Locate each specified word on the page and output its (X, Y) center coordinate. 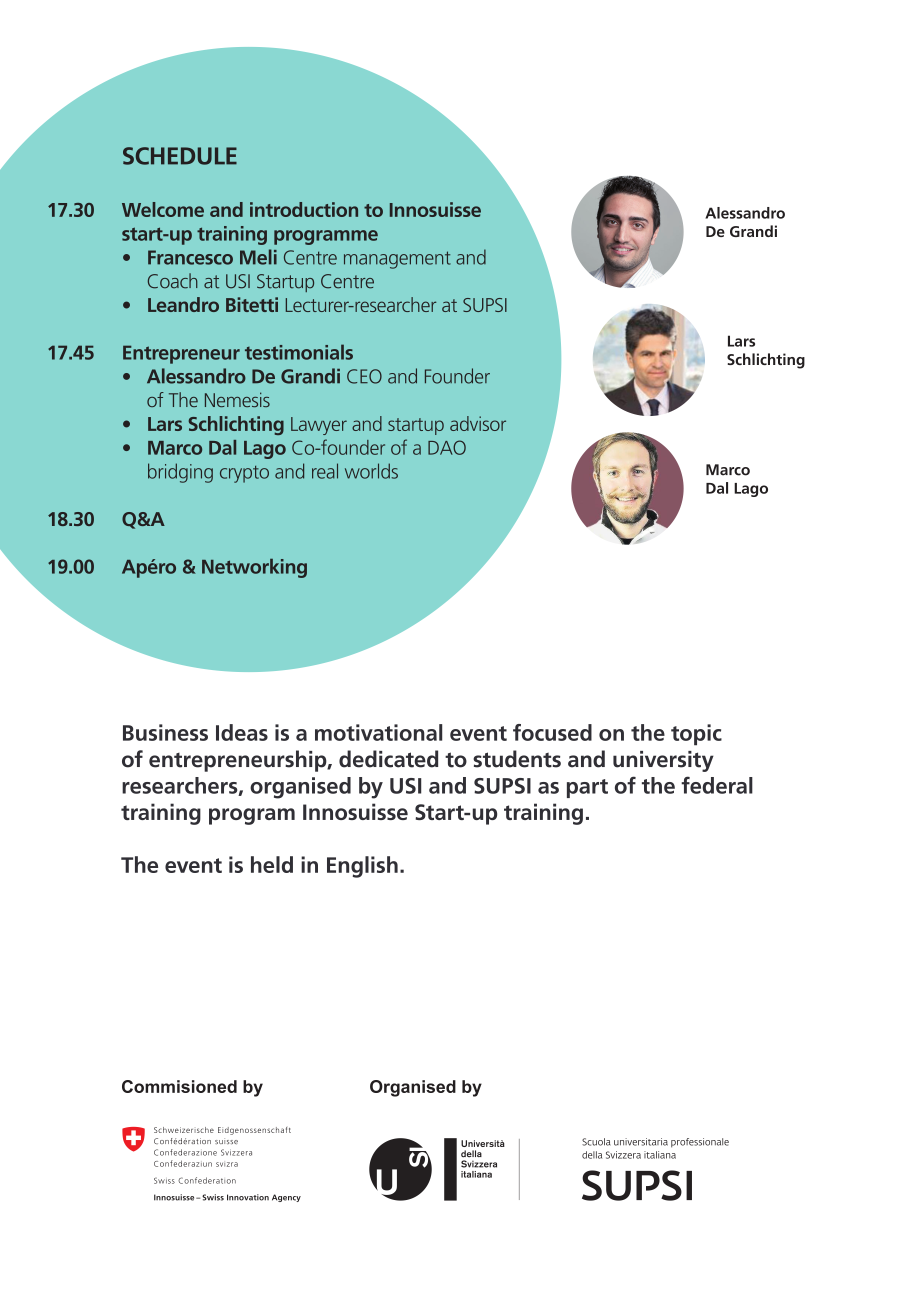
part (587, 788)
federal (717, 785)
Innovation (248, 1197)
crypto (244, 474)
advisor (478, 423)
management (397, 260)
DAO (447, 447)
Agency (286, 1198)
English (362, 867)
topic (696, 735)
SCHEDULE (180, 156)
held (272, 864)
